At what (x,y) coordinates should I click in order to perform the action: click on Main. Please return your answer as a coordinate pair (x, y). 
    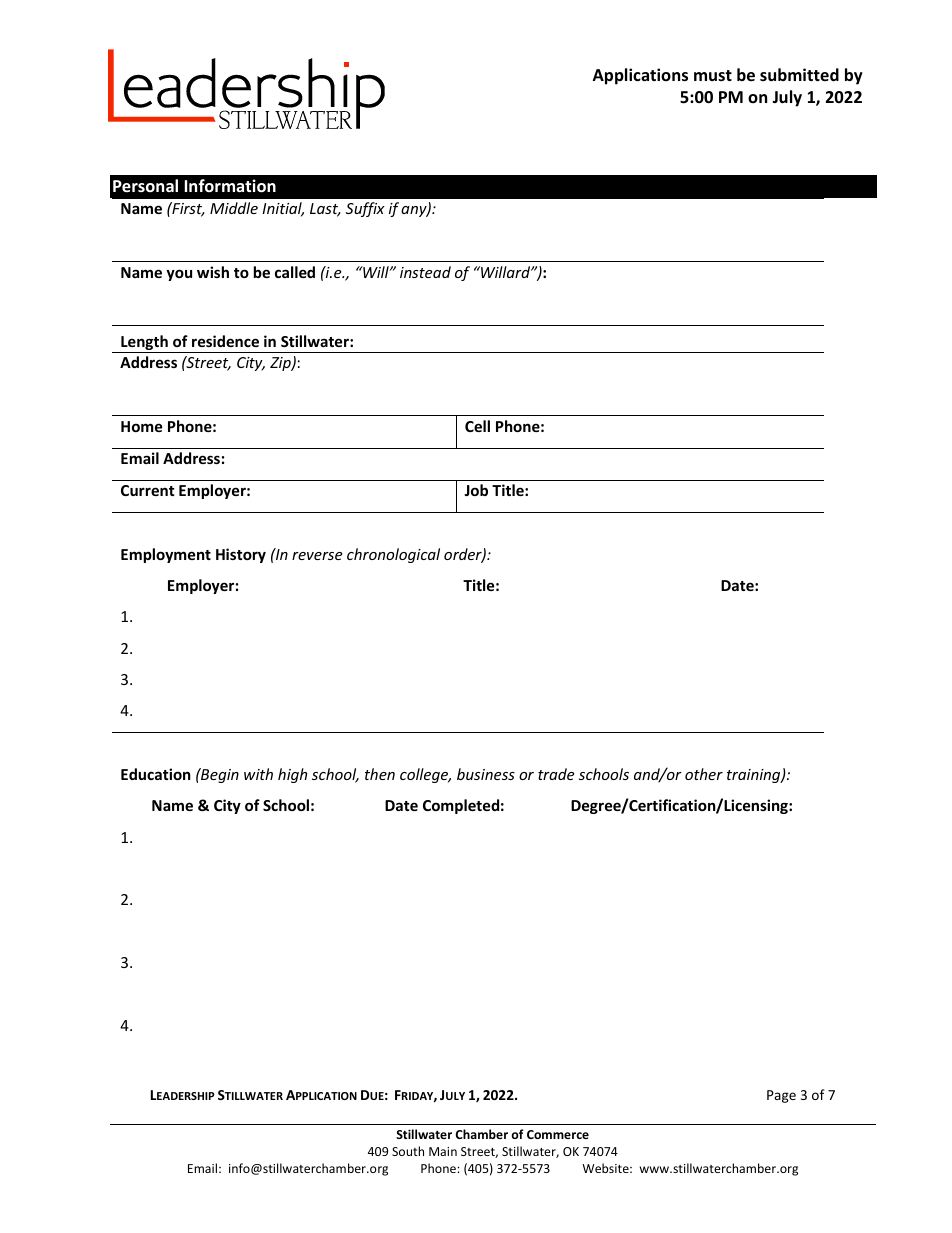
    Looking at the image, I should click on (443, 1151).
